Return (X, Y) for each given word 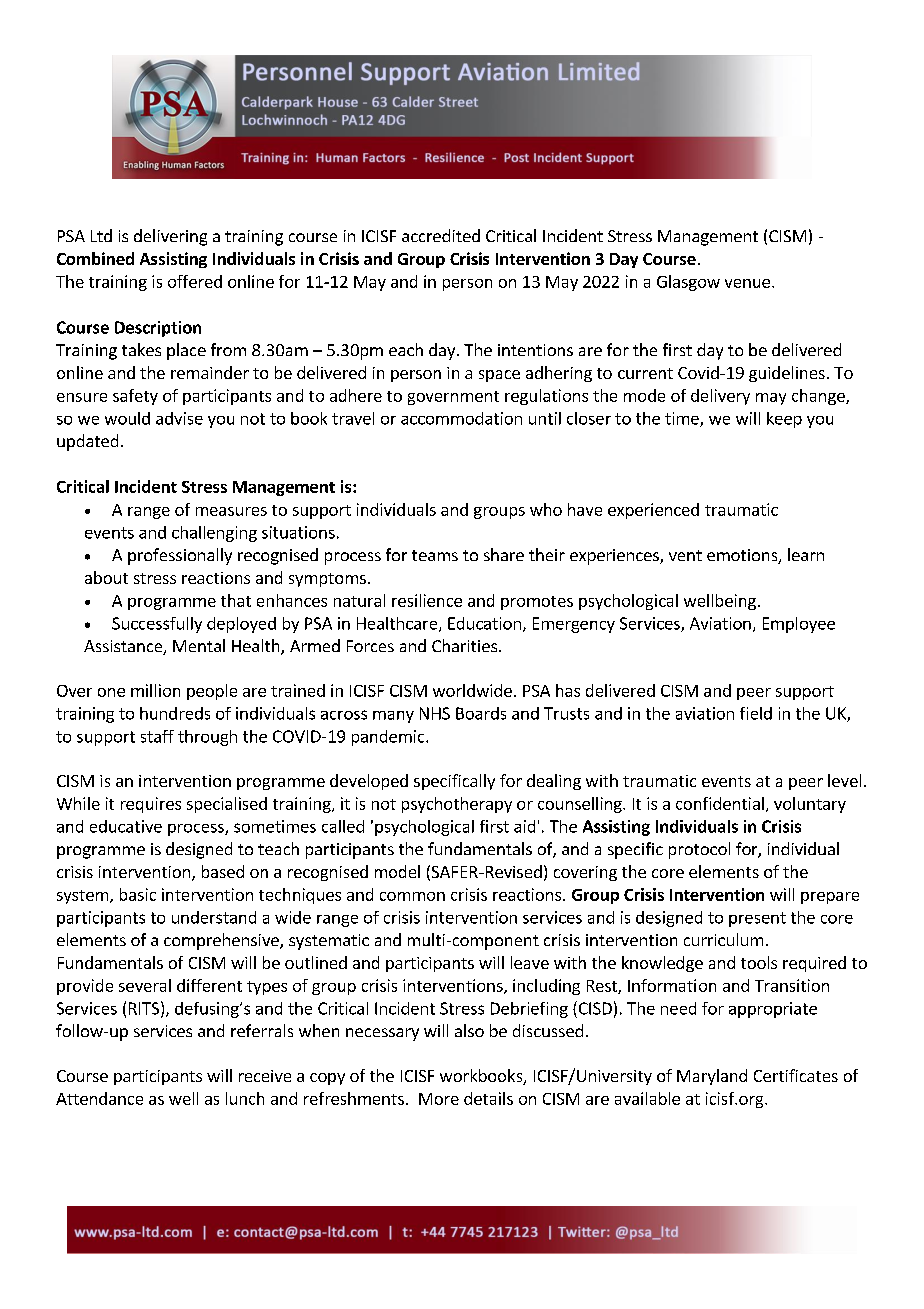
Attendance (99, 1098)
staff (157, 736)
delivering (170, 237)
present (757, 919)
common (412, 896)
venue (747, 283)
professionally (180, 556)
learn (806, 554)
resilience (427, 600)
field (756, 713)
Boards (481, 713)
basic (138, 894)
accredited (441, 235)
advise (179, 418)
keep (784, 420)
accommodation (461, 418)
